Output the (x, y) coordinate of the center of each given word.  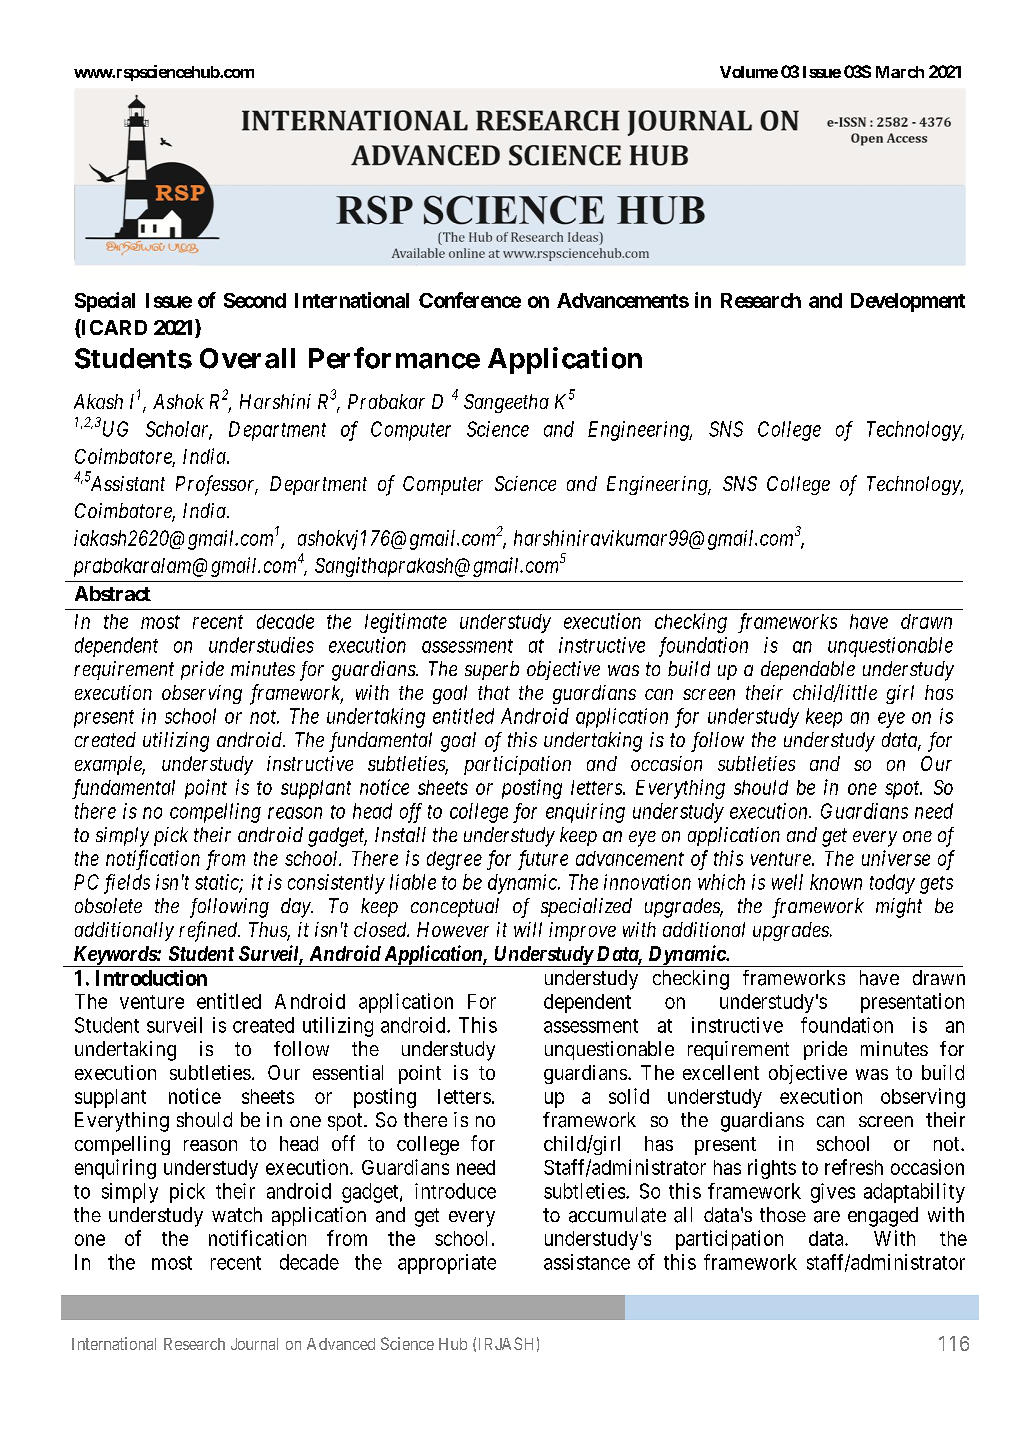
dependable (808, 670)
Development (908, 302)
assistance (587, 1262)
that (494, 692)
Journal (254, 1344)
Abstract (113, 593)
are (827, 1217)
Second (255, 300)
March (900, 72)
